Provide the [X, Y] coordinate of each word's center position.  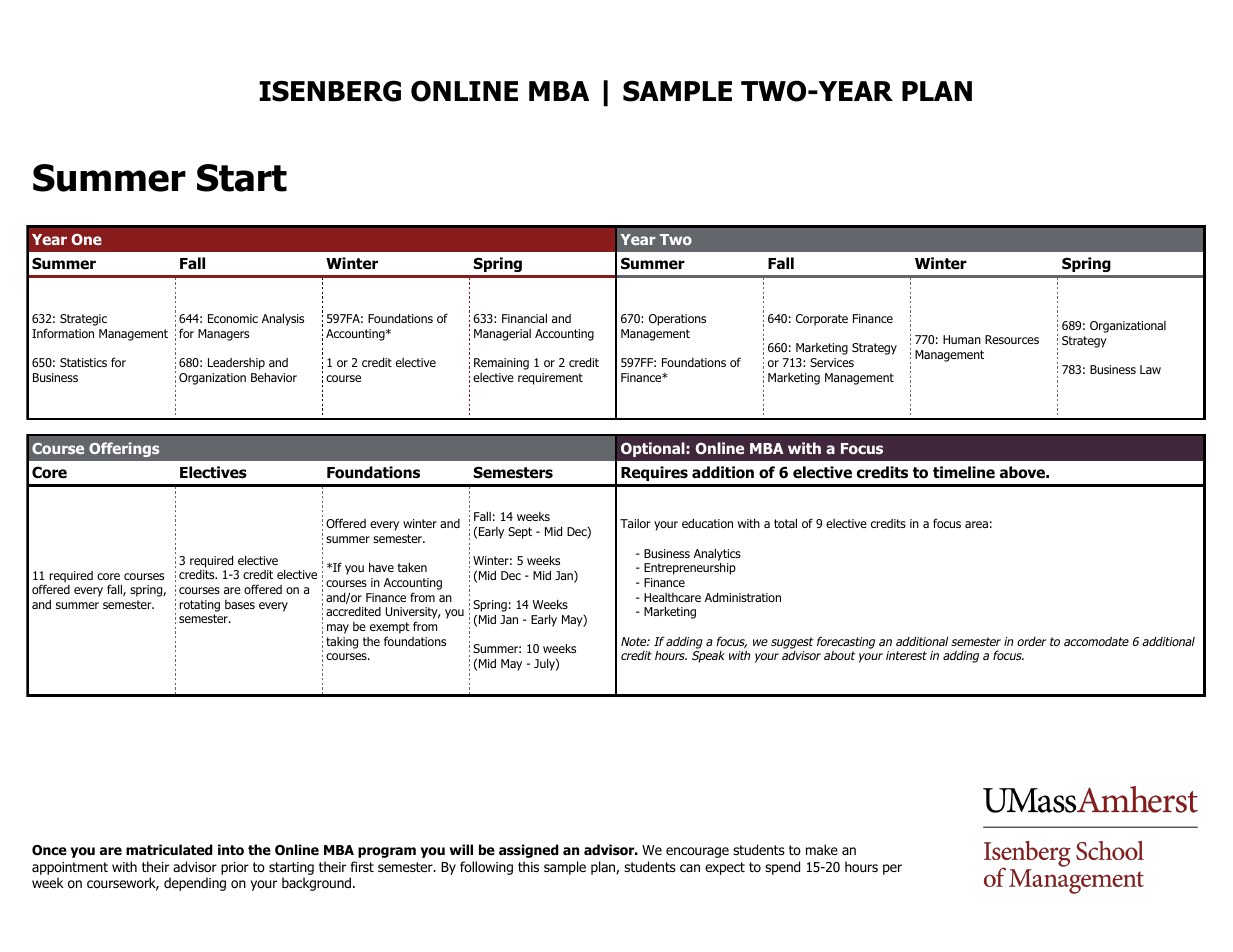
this [528, 866]
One [87, 239]
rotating [200, 606]
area [976, 524]
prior [235, 868]
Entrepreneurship [690, 568]
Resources [1012, 339]
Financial [524, 318]
